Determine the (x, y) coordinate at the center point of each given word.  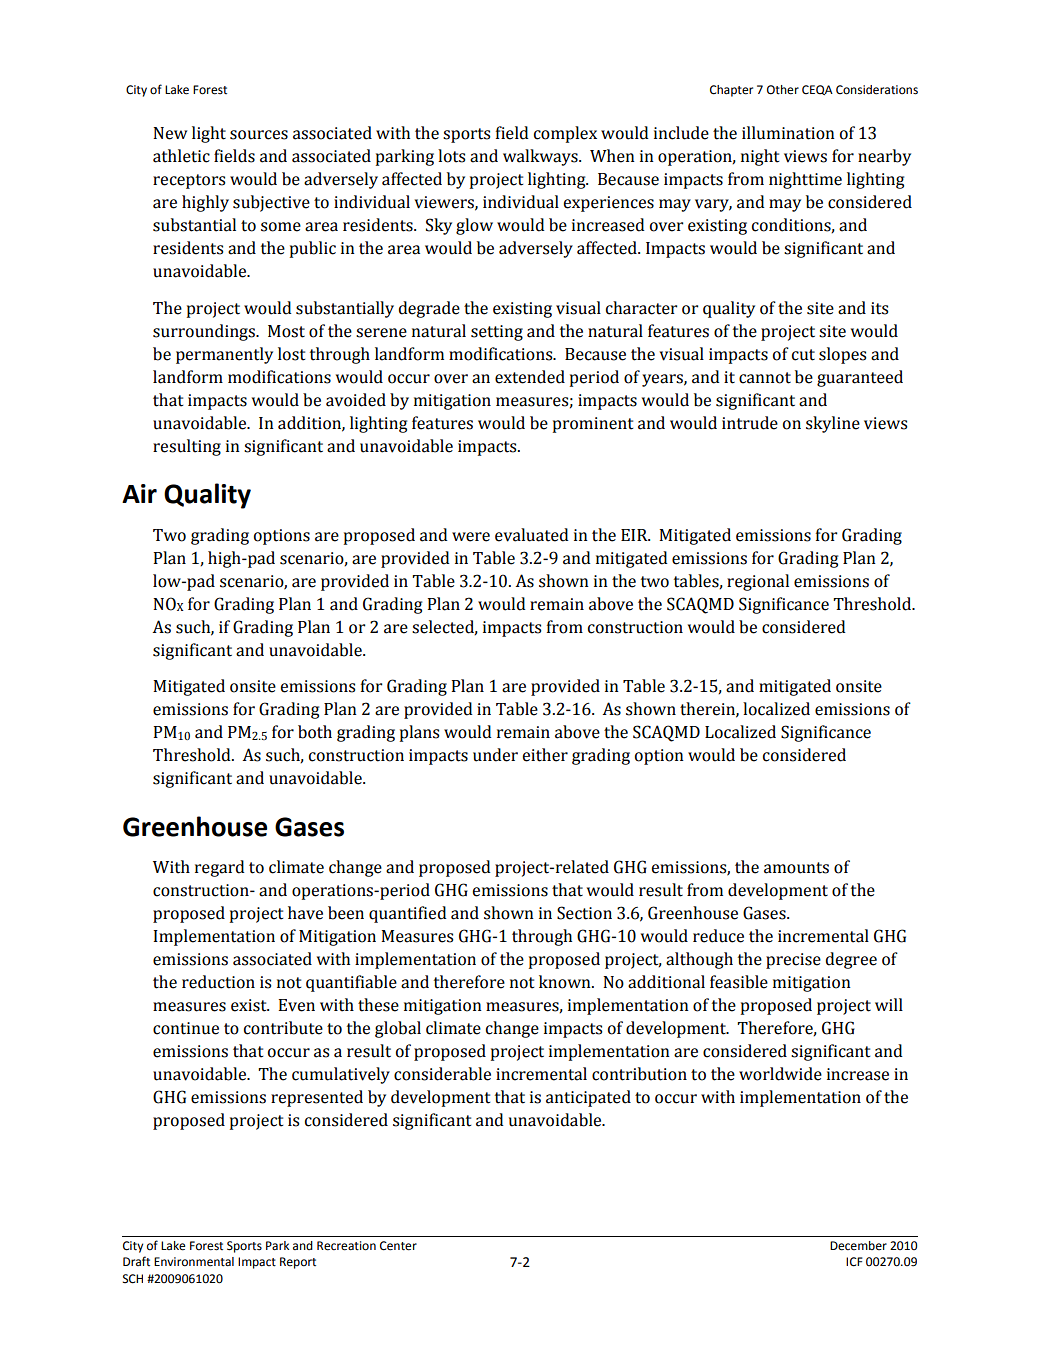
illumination (788, 133)
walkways (541, 157)
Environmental (194, 1262)
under (495, 755)
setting (497, 333)
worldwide (780, 1074)
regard (220, 868)
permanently (224, 355)
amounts (796, 868)
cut (803, 355)
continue (186, 1028)
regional (758, 582)
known (566, 982)
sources (259, 135)
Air (139, 493)
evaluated (532, 535)
